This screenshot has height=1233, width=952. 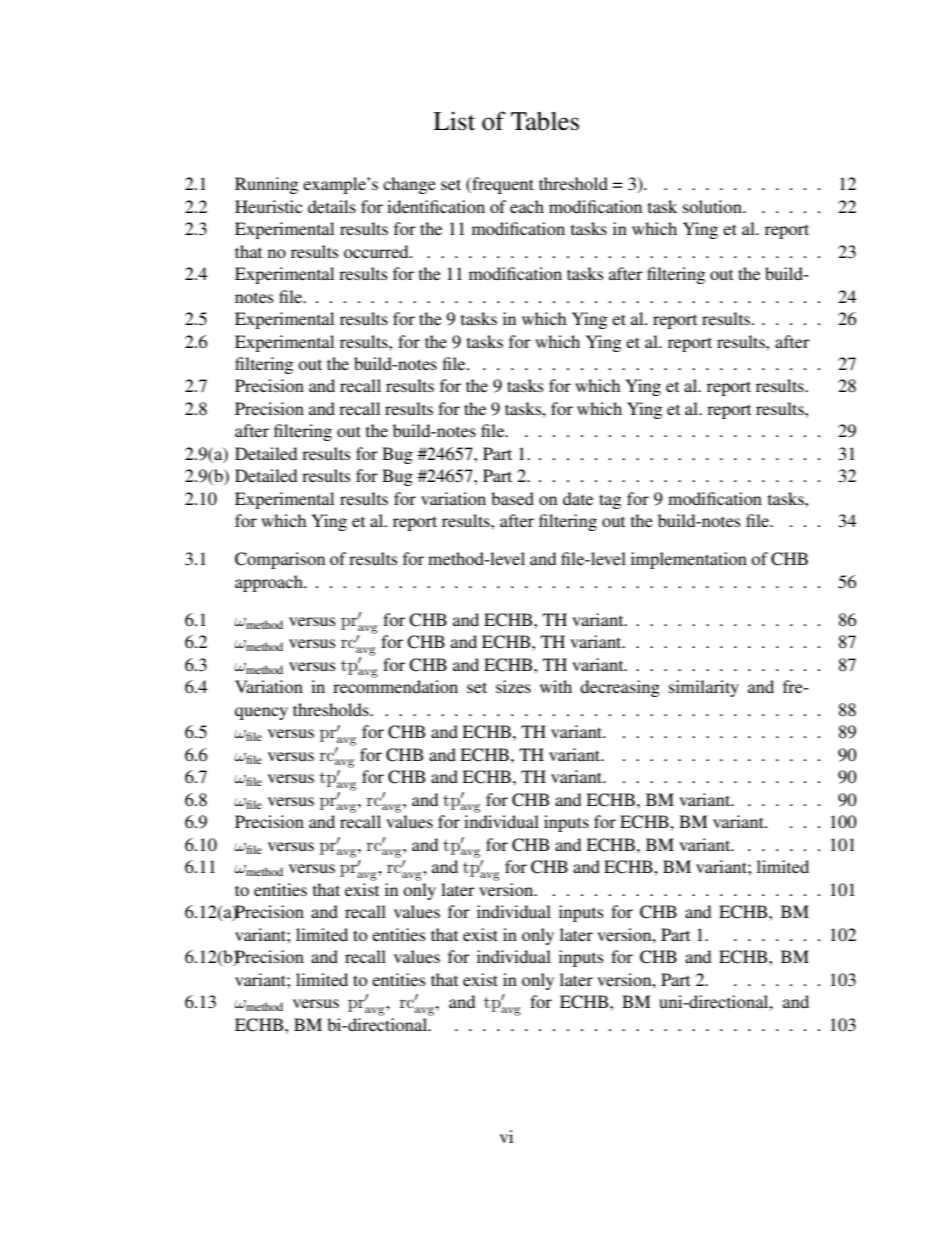 I want to click on decreasing, so click(x=620, y=688).
